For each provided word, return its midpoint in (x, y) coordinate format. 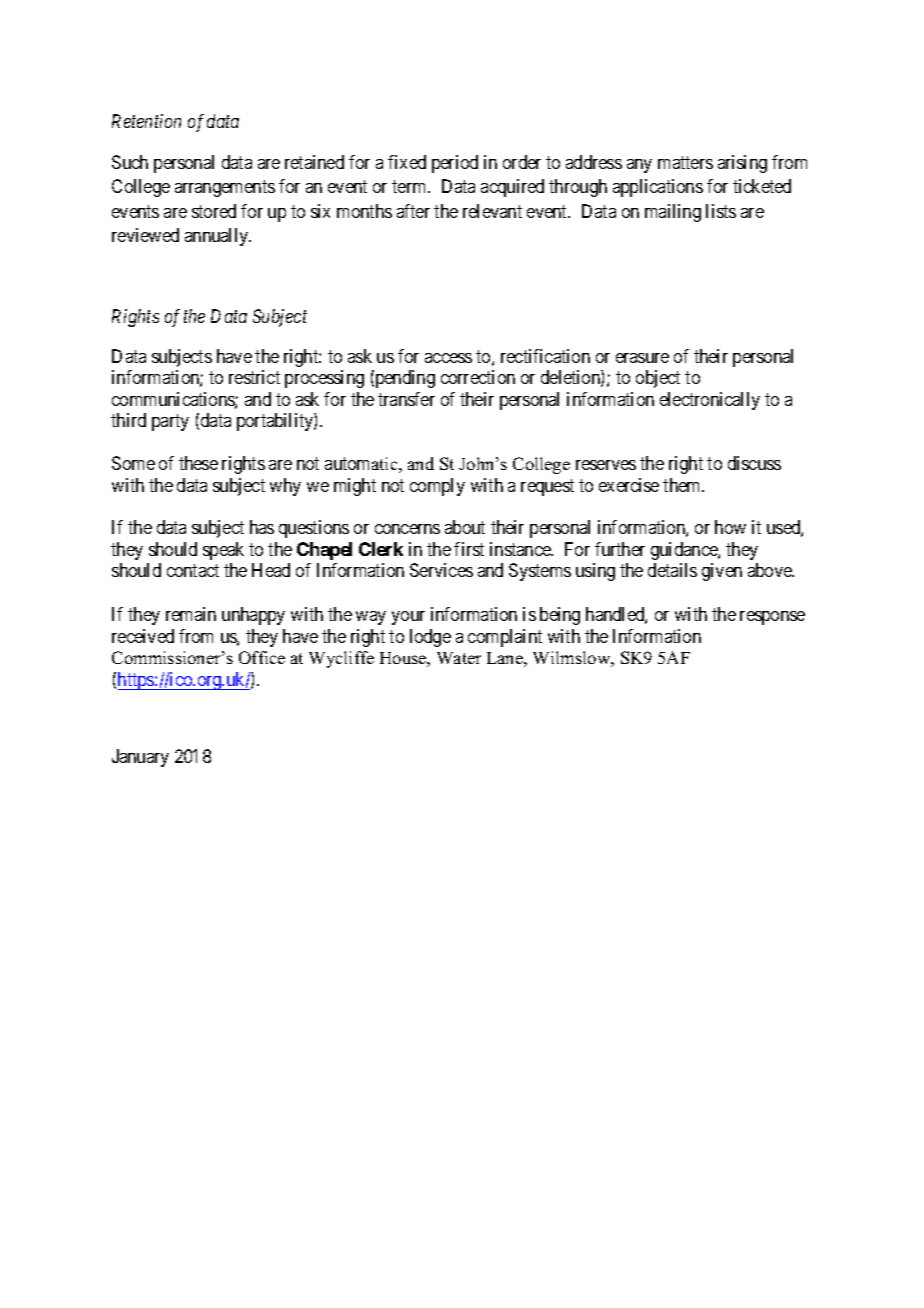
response (772, 618)
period (455, 164)
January (140, 758)
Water (459, 658)
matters (685, 162)
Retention (146, 121)
